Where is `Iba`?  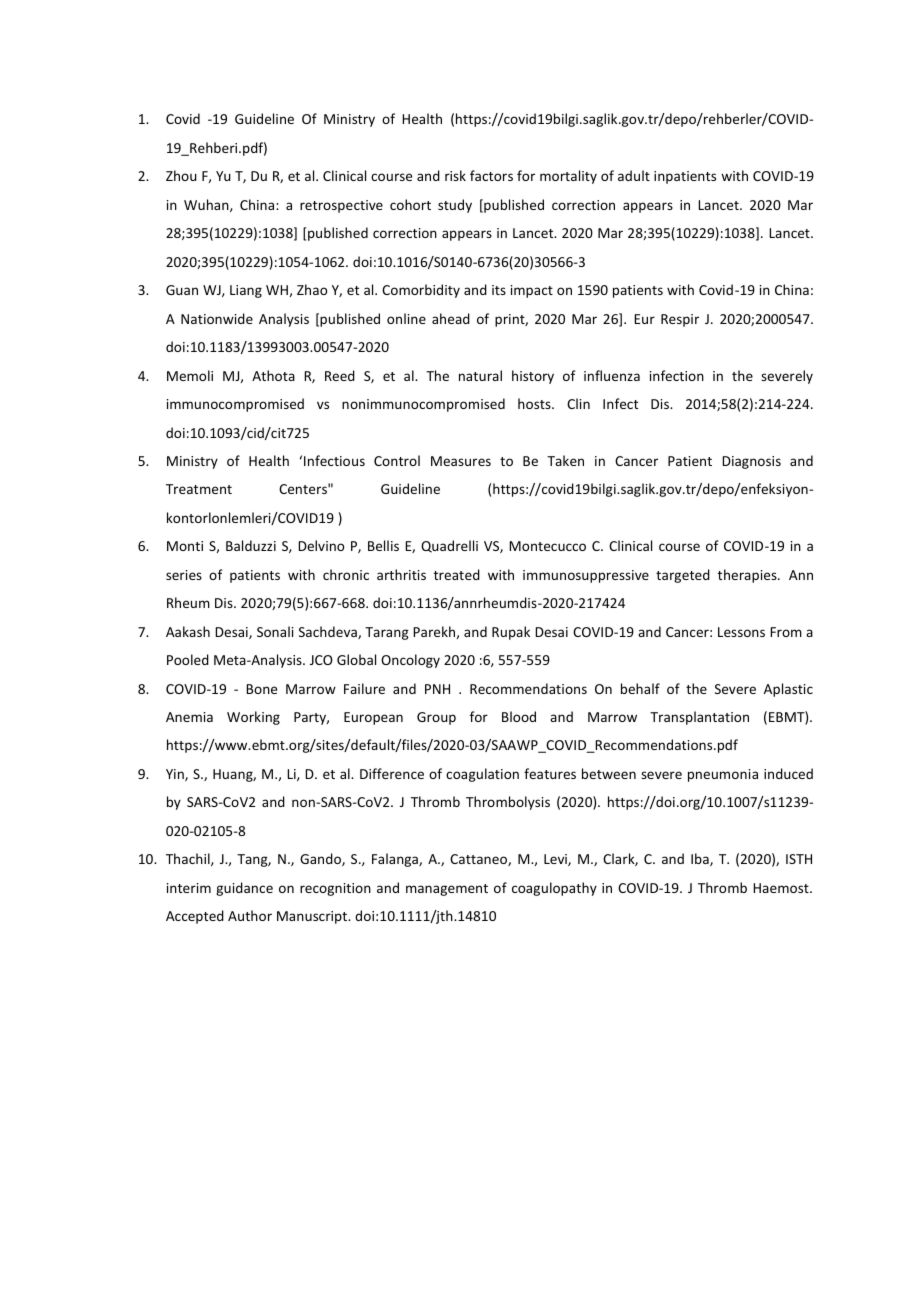
Iba is located at coordinates (701, 859).
